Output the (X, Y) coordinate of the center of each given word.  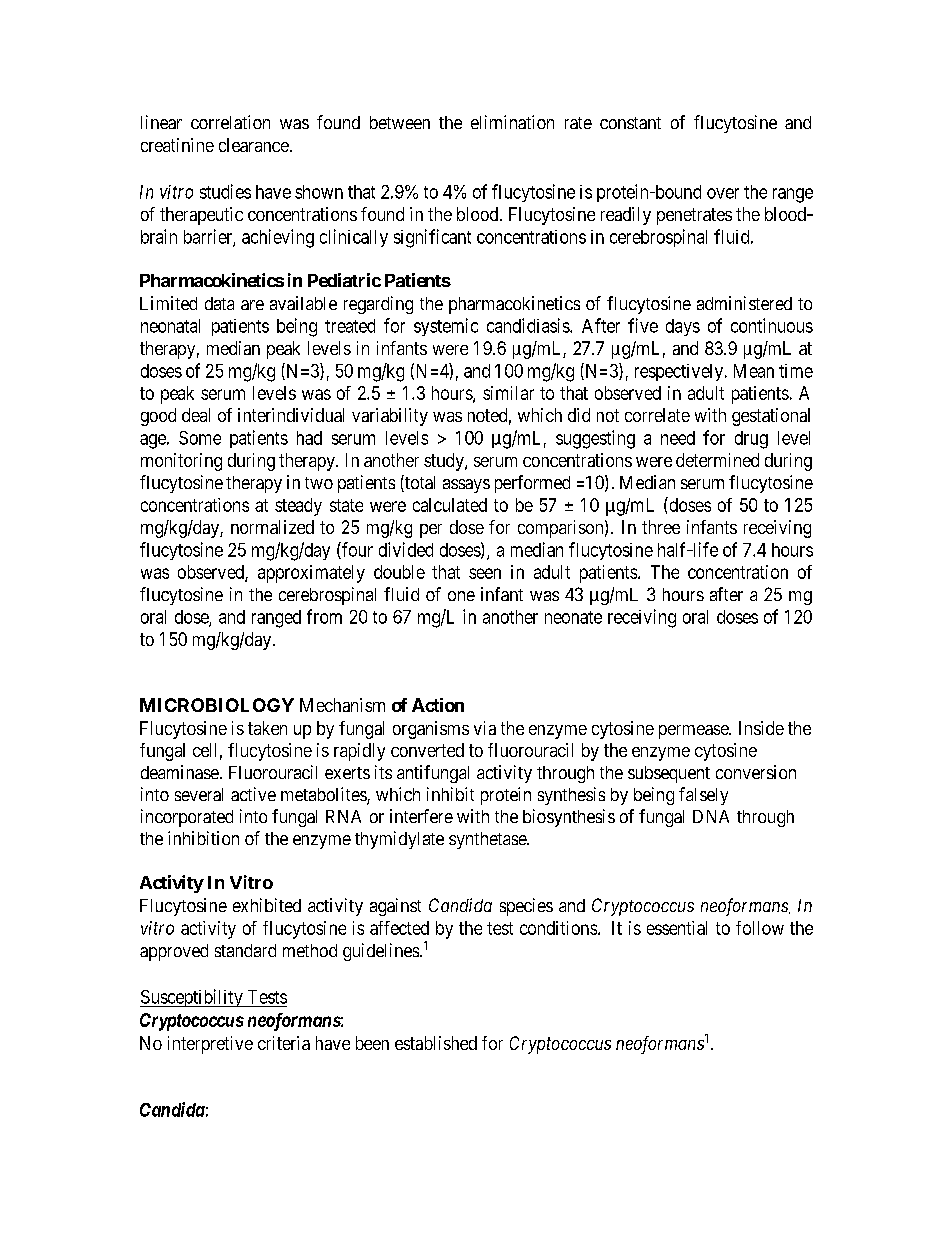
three (661, 527)
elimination (512, 122)
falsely (703, 796)
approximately (311, 574)
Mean (754, 371)
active (253, 794)
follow (760, 928)
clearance (254, 145)
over (723, 193)
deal (196, 415)
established (436, 1043)
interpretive (210, 1045)
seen (485, 573)
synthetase (488, 840)
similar (508, 393)
